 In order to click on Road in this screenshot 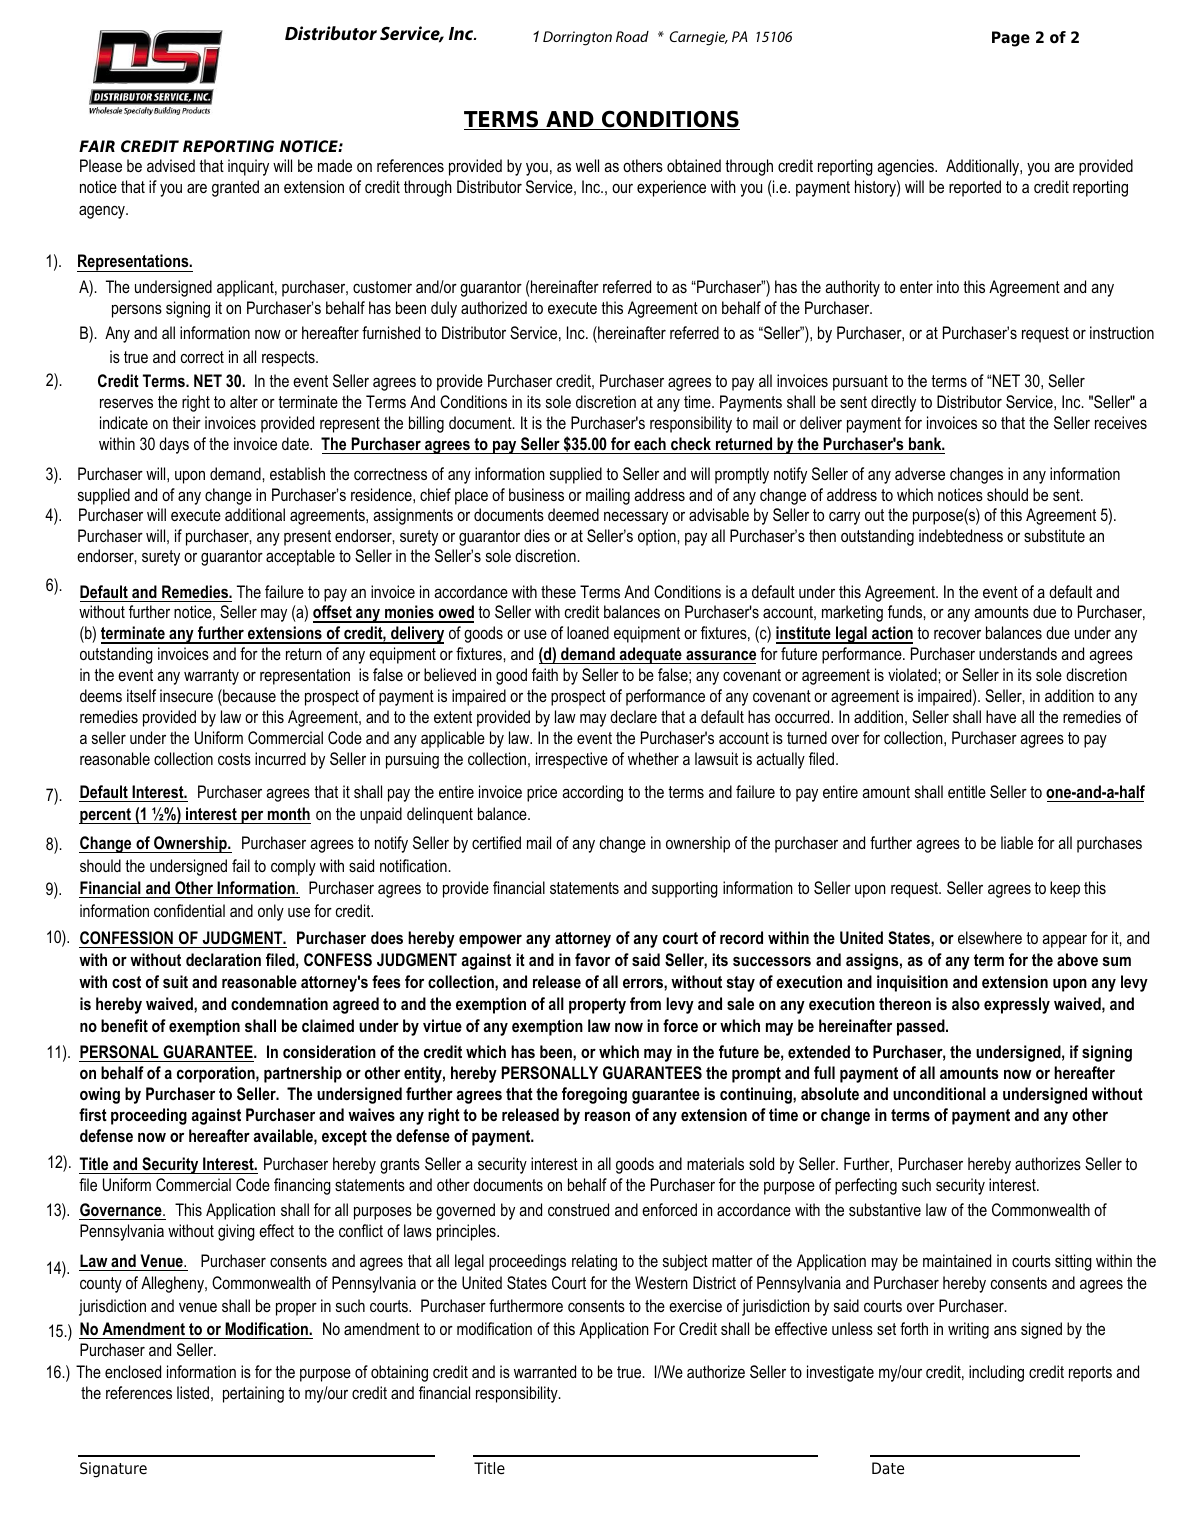, I will do `click(632, 36)`.
